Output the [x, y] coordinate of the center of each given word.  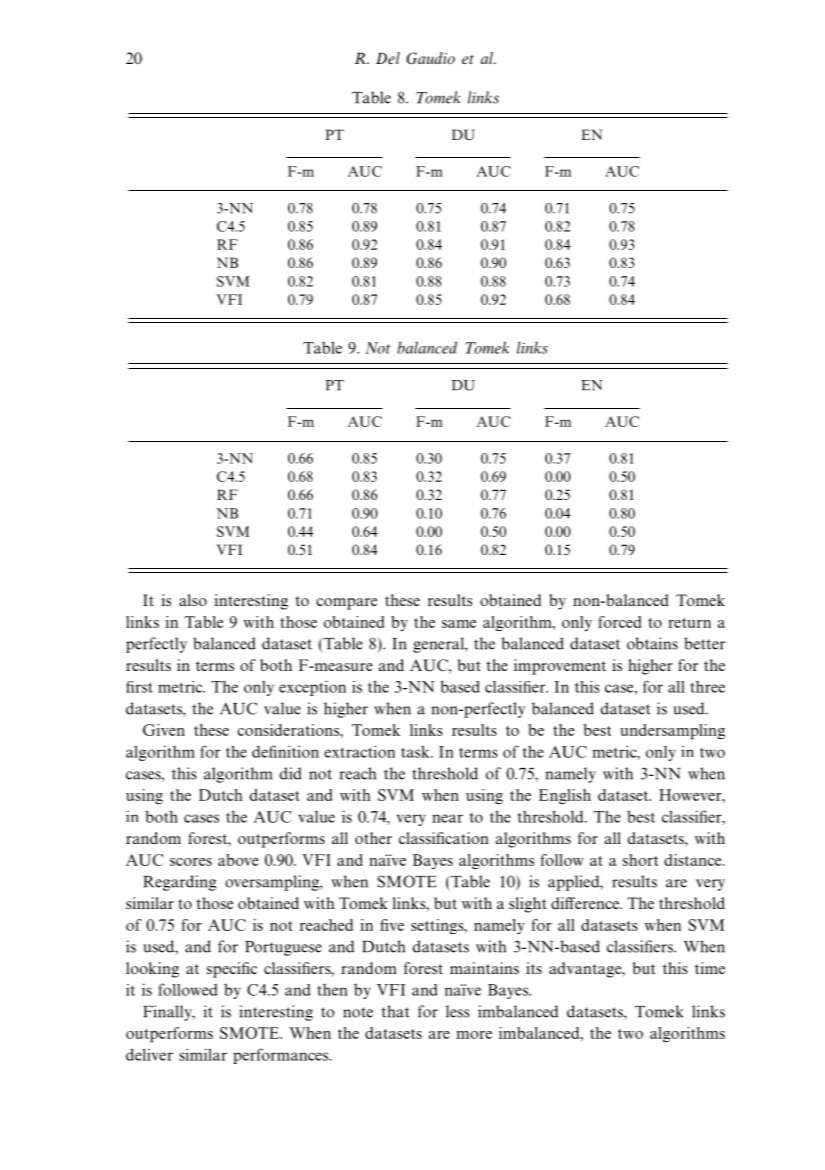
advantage [586, 970]
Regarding [180, 883]
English [565, 796]
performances [282, 1056]
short [640, 860]
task [416, 751]
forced [619, 622]
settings [438, 926]
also [193, 600]
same [459, 624]
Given [164, 730]
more [474, 1035]
